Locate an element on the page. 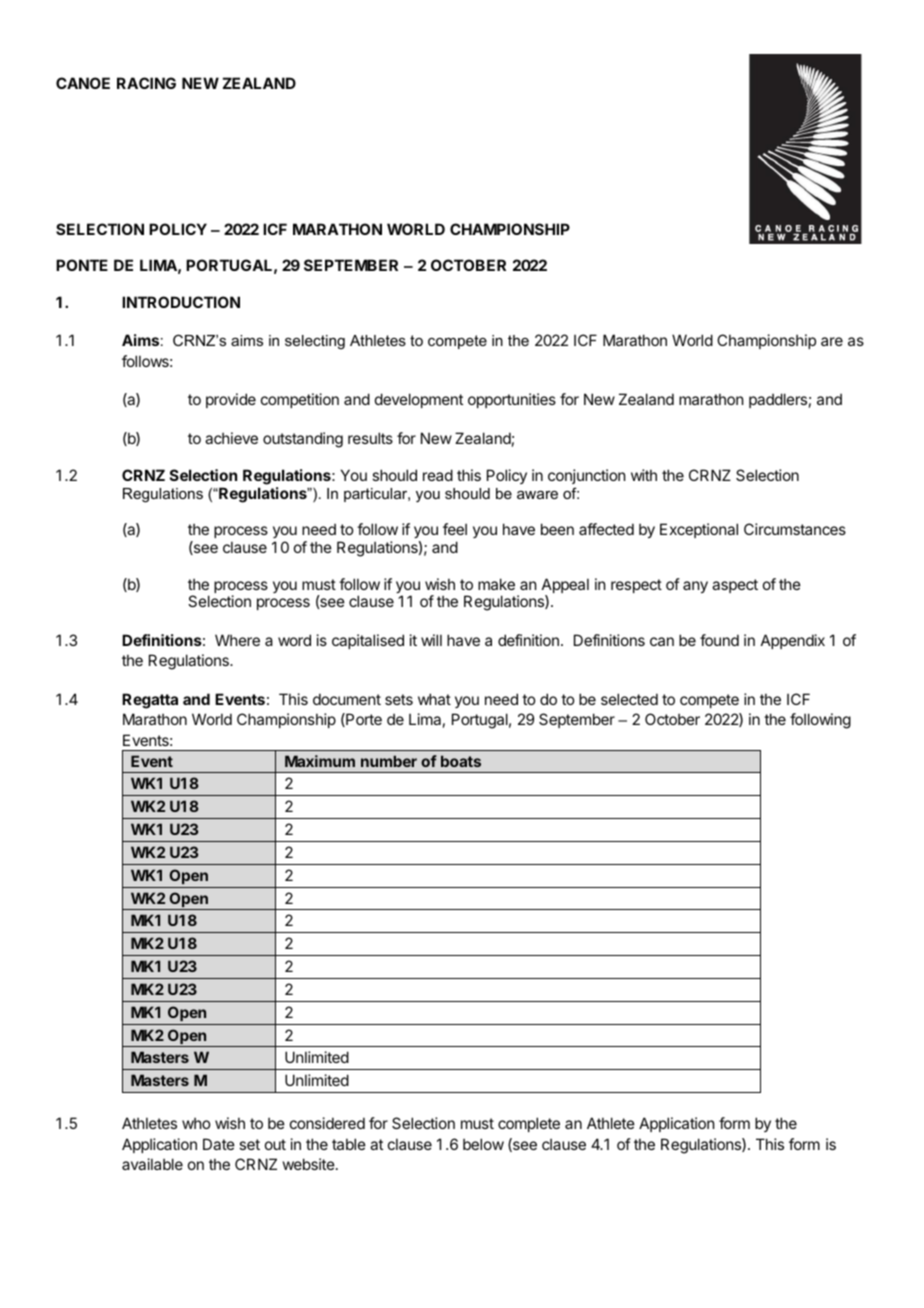  read is located at coordinates (438, 475).
